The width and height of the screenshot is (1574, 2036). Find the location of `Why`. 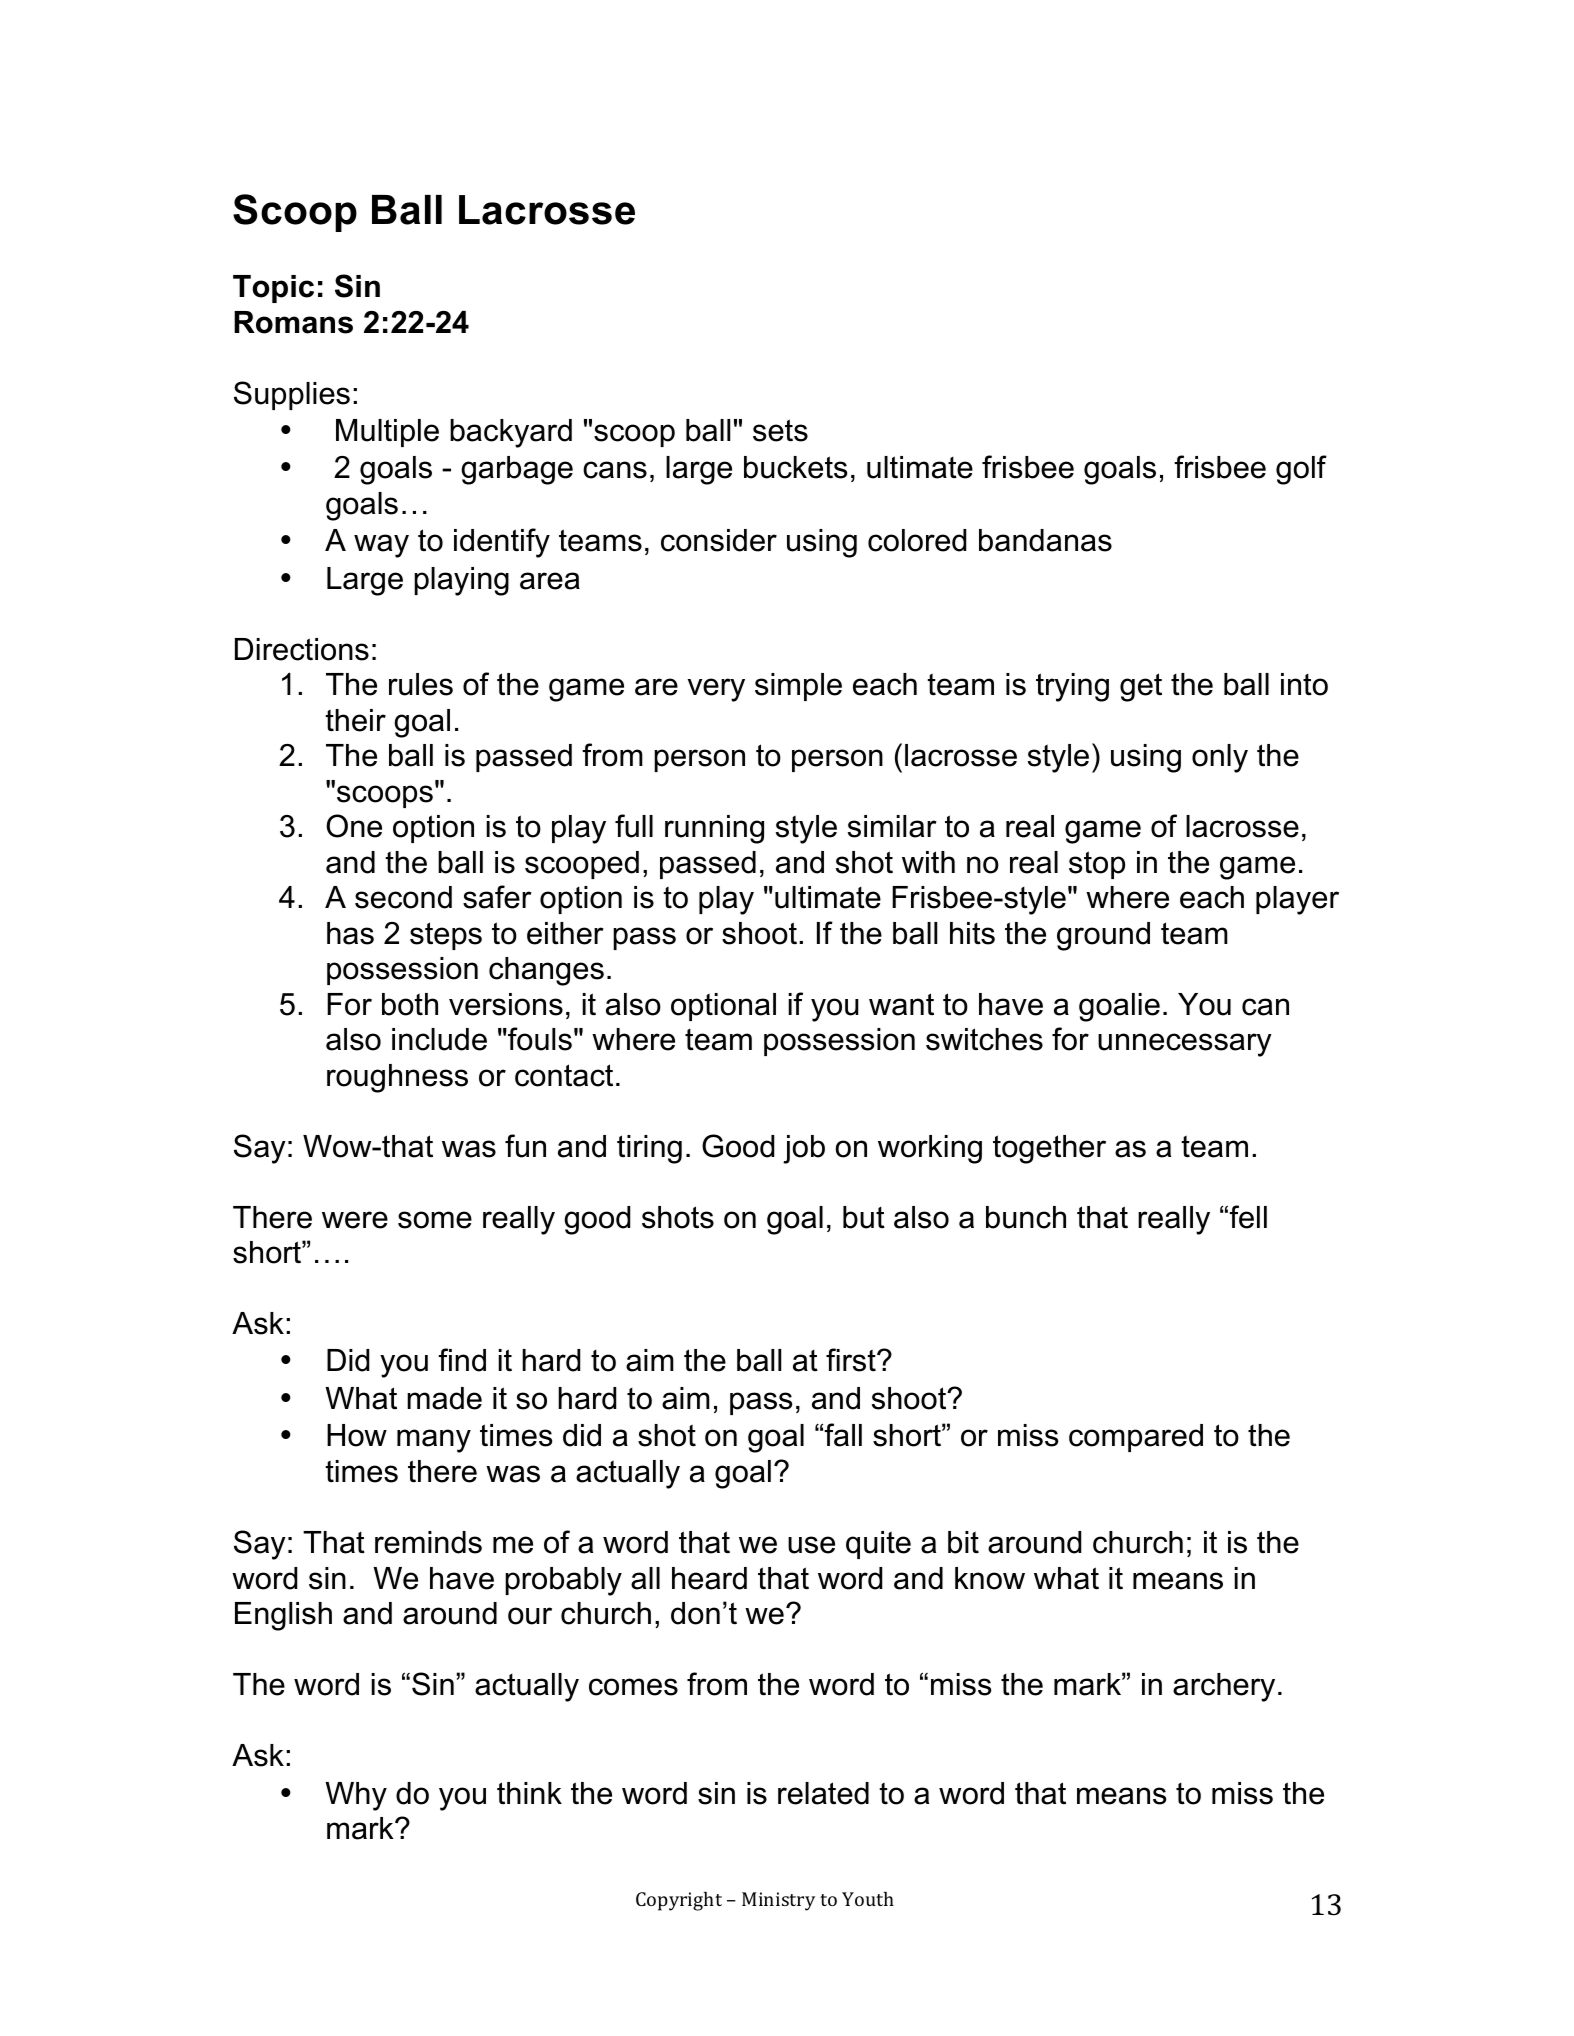

Why is located at coordinates (356, 1796).
